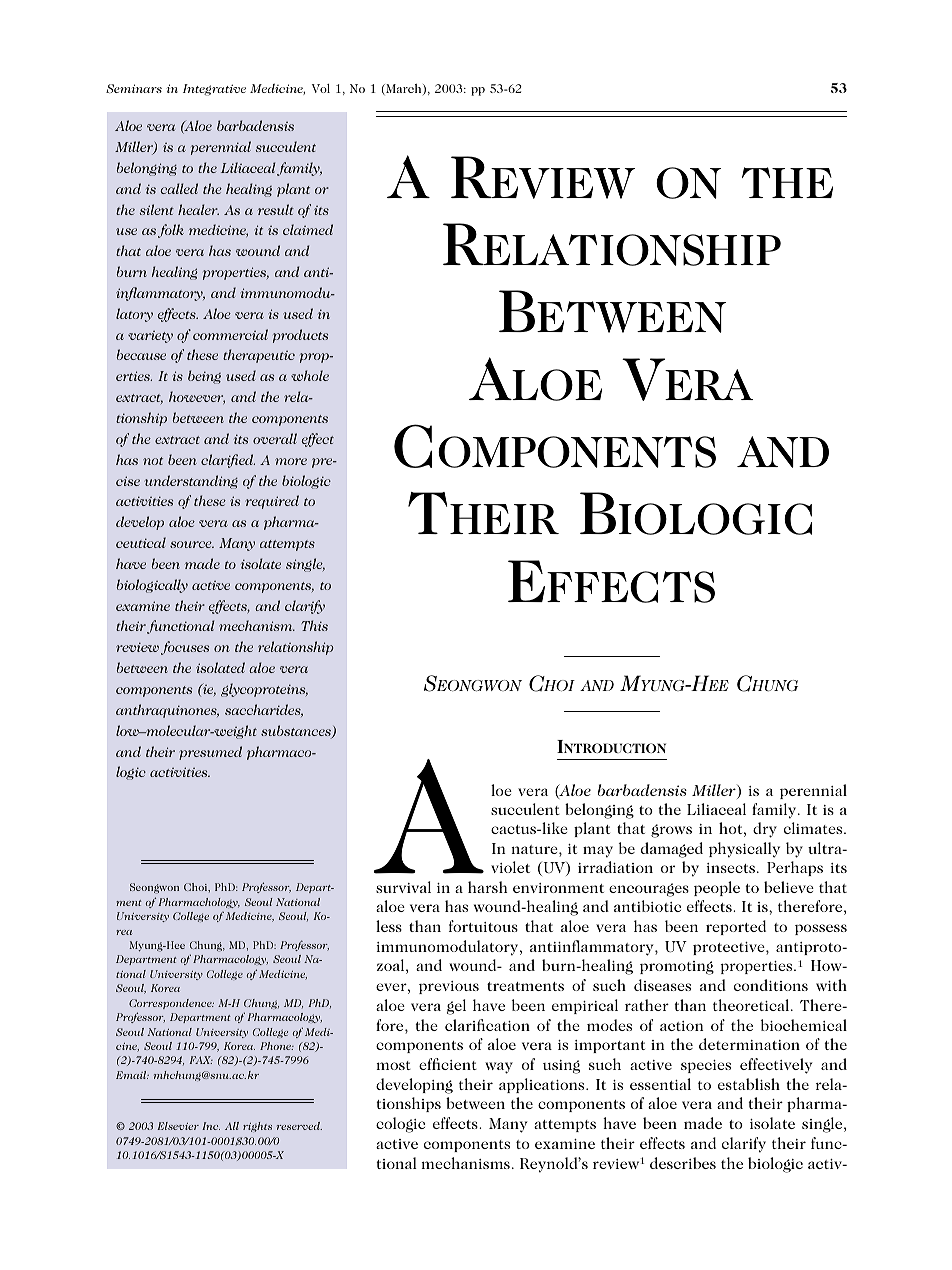 This page has width=952, height=1270. I want to click on products, so click(300, 336).
